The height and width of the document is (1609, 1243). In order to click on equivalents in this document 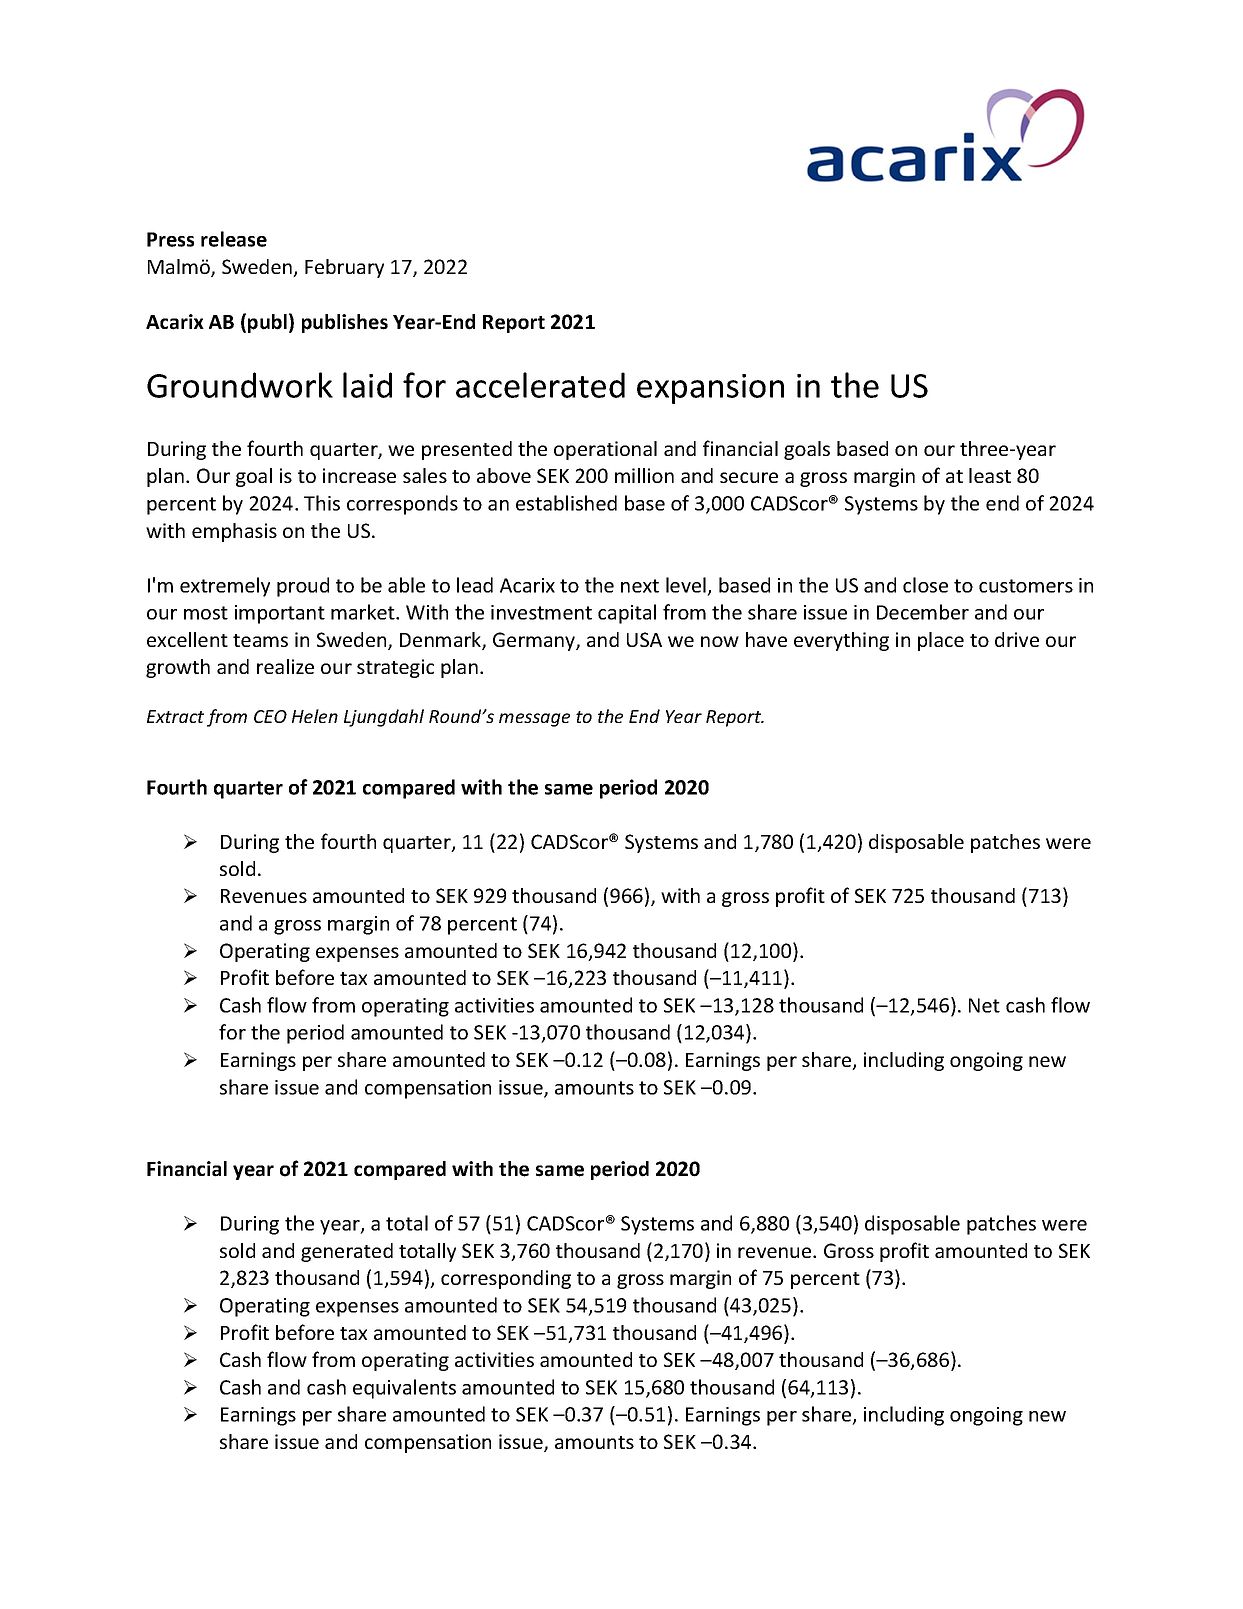, I will do `click(404, 1389)`.
